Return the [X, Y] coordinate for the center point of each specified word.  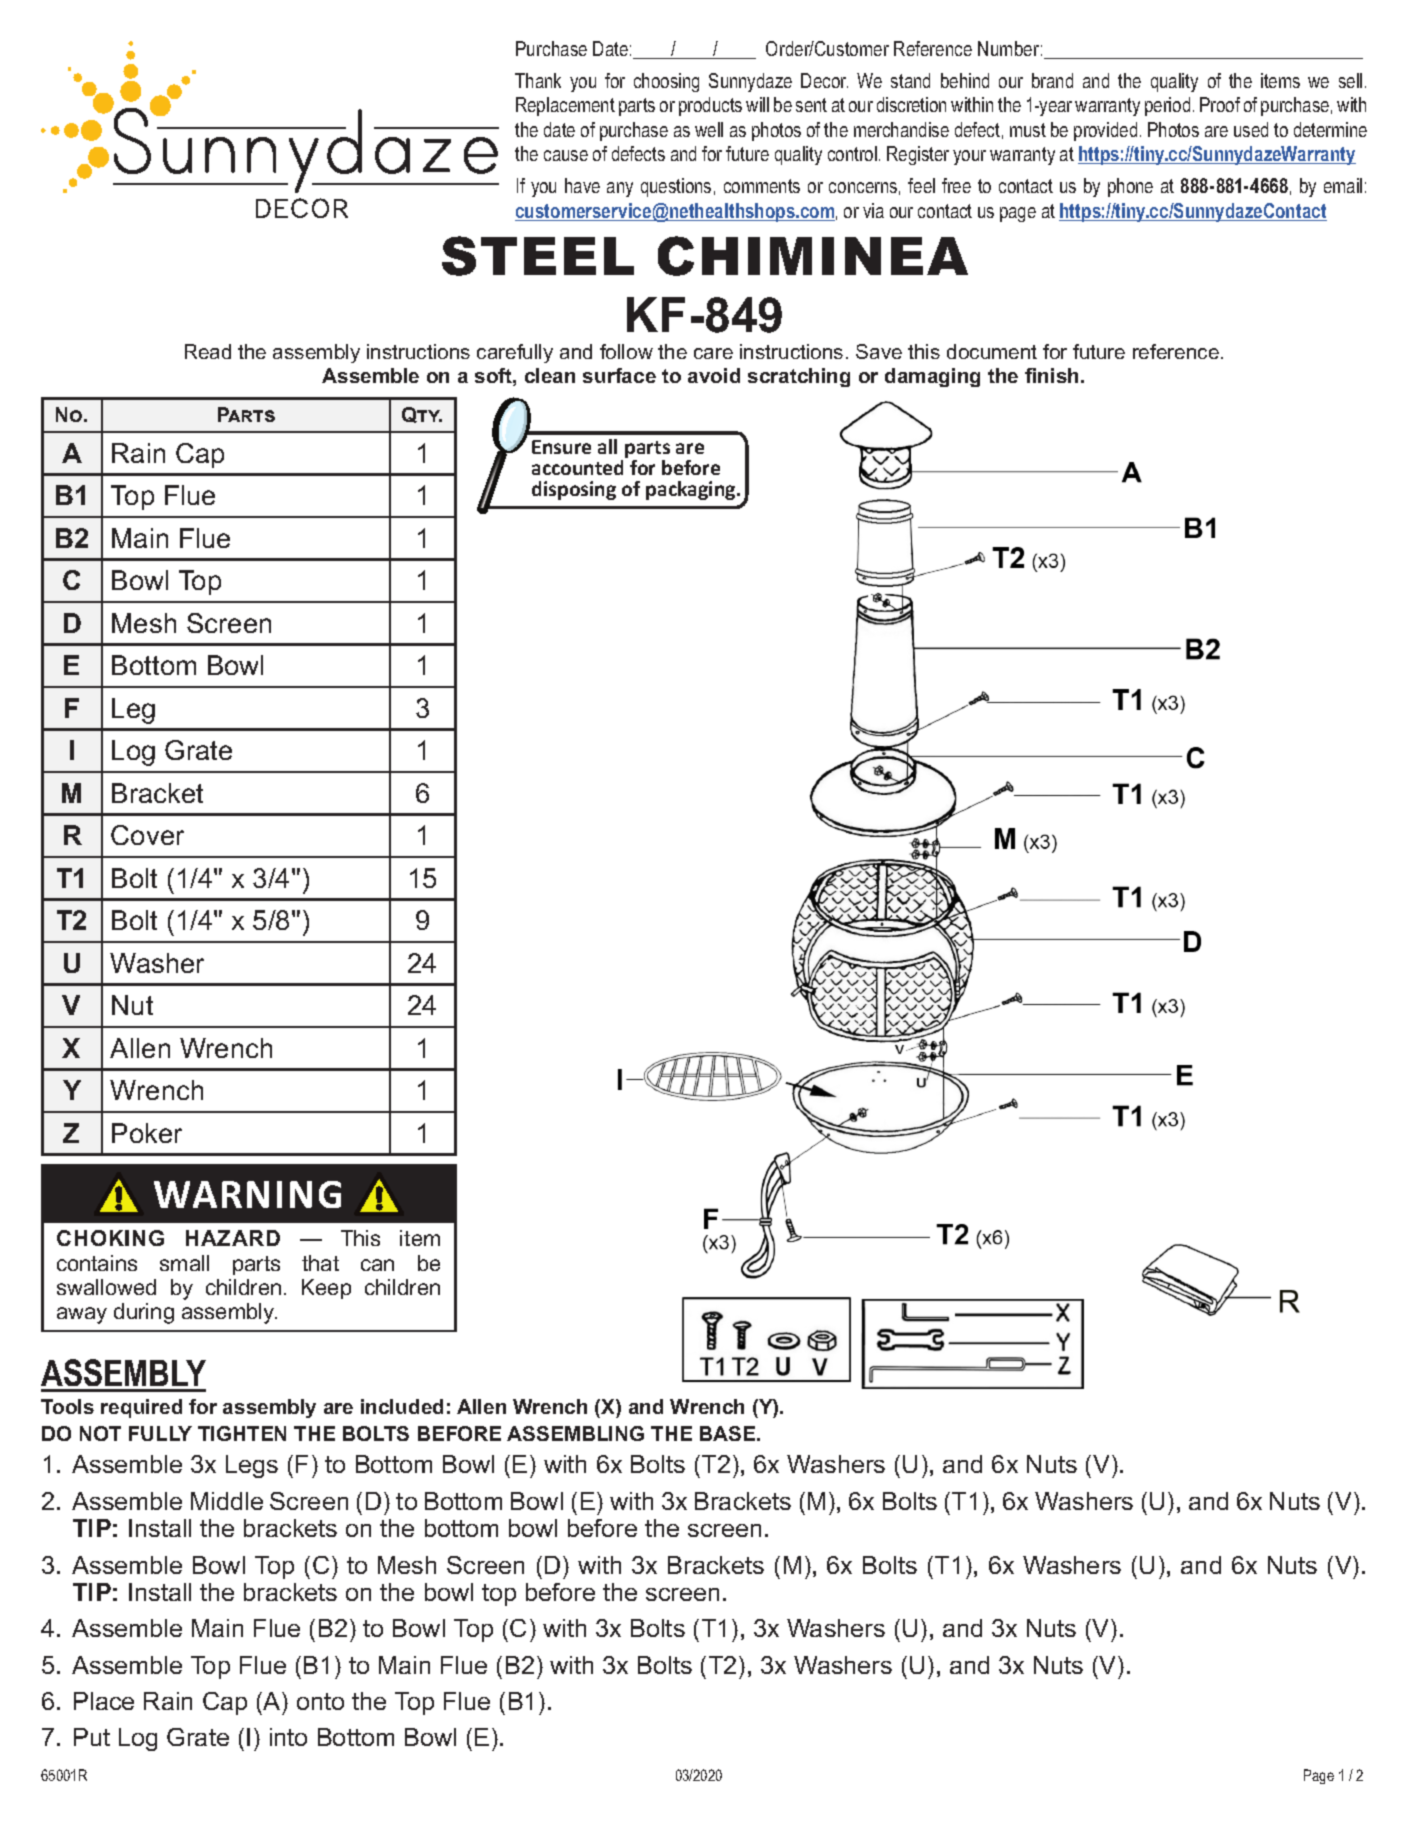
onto [320, 1701]
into [288, 1737]
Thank [538, 80]
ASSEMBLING [575, 1433]
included [402, 1406]
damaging [932, 377]
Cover [147, 835]
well [709, 129]
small [184, 1263]
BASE [729, 1433]
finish [1051, 375]
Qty [422, 415]
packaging [692, 490]
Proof [1220, 104]
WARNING [247, 1194]
